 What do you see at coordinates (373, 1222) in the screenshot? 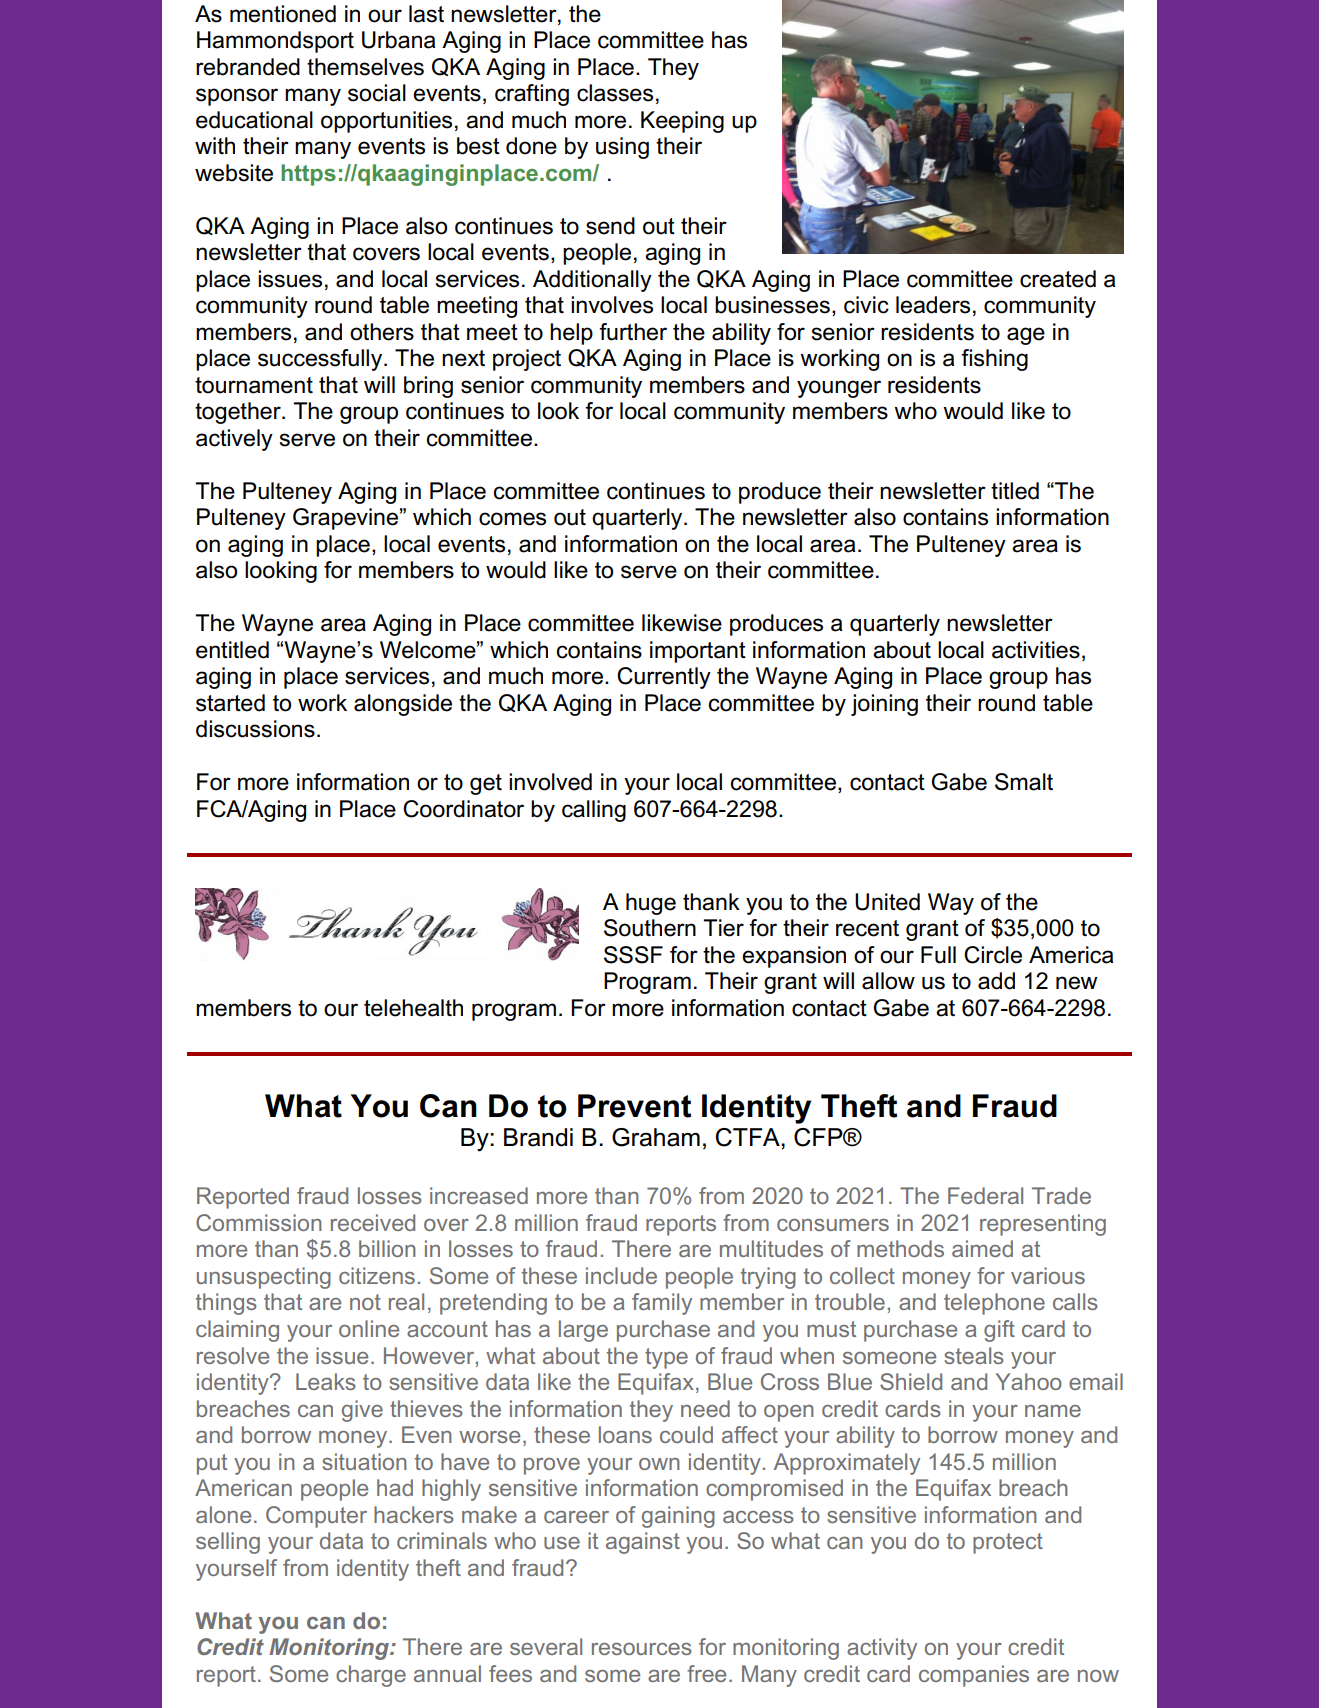
I see `received` at bounding box center [373, 1222].
